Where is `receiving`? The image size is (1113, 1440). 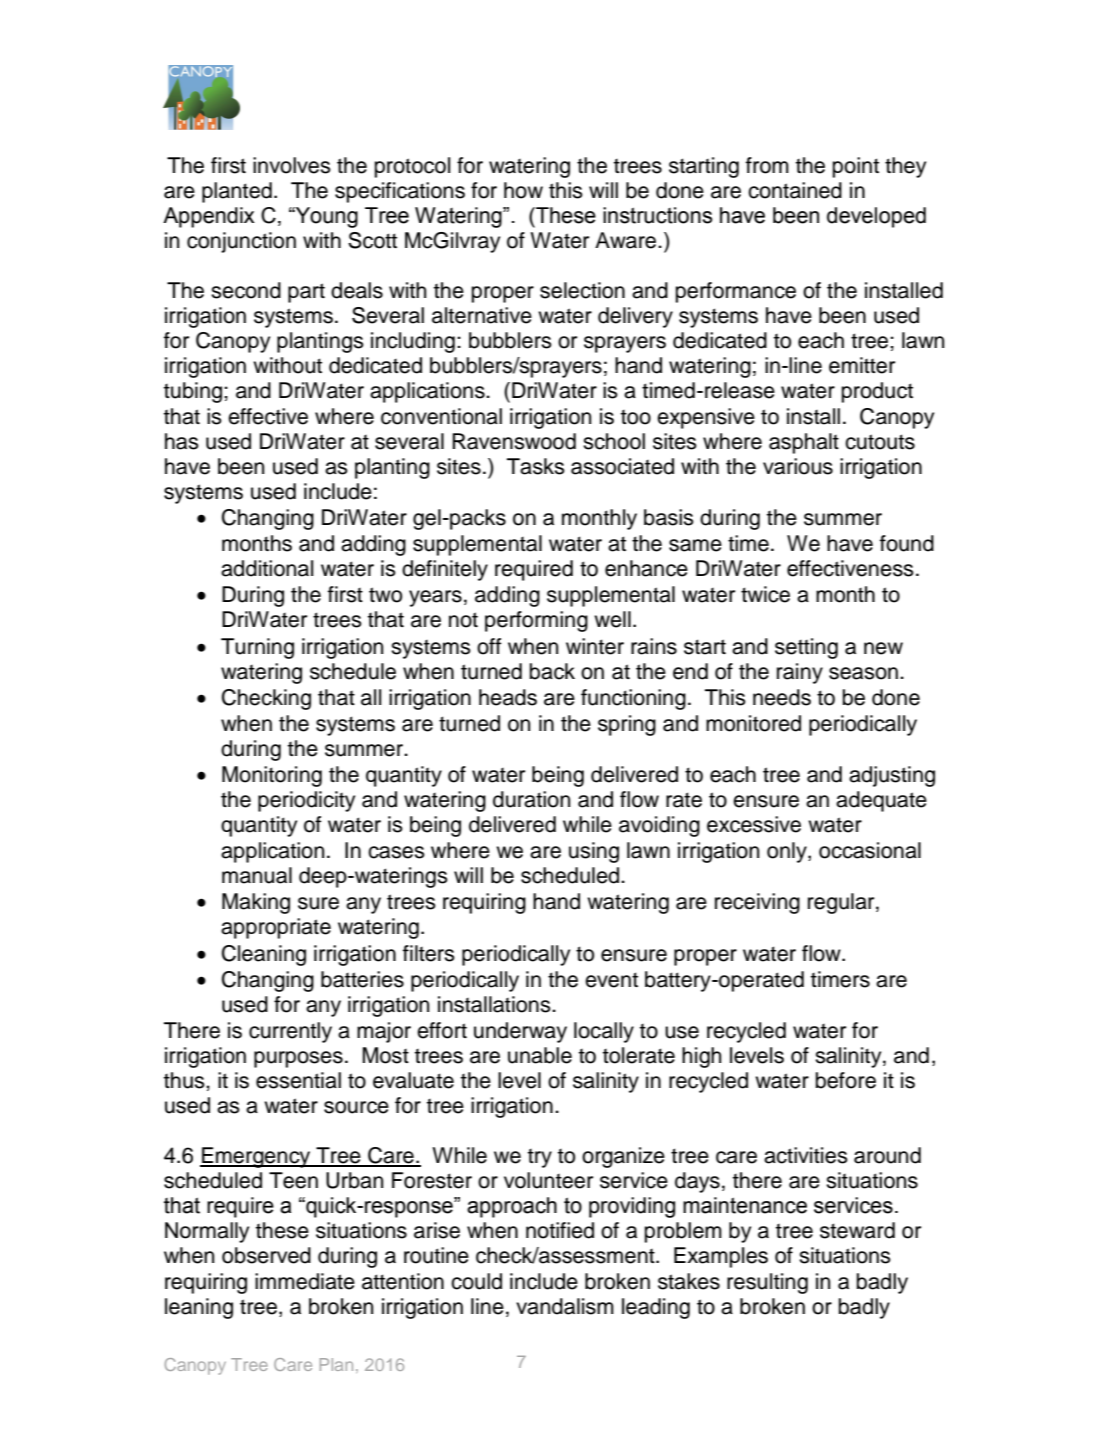 receiving is located at coordinates (757, 903).
